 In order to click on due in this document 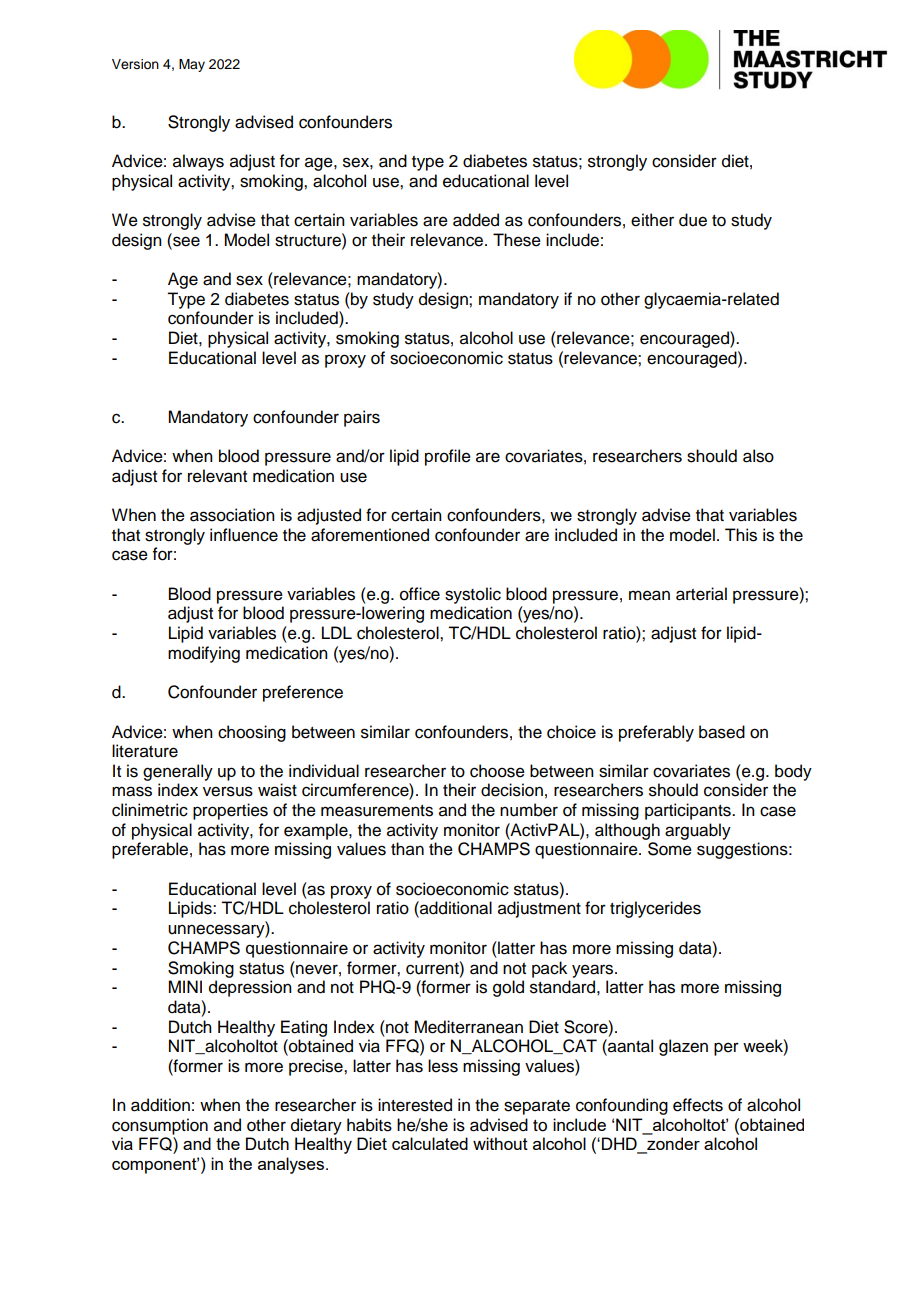, I will do `click(693, 220)`.
